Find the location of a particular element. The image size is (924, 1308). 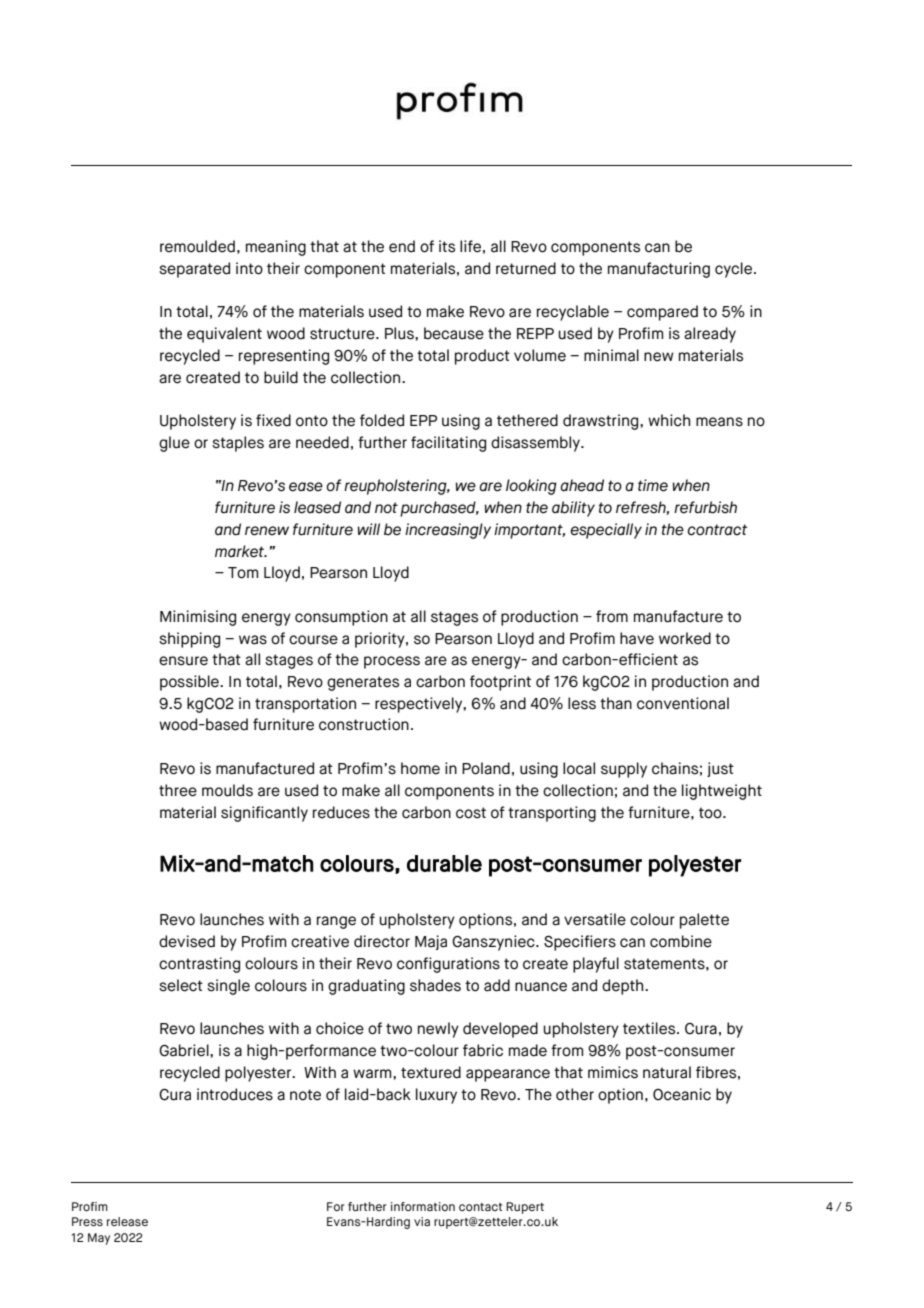

Oceanic is located at coordinates (682, 1094).
